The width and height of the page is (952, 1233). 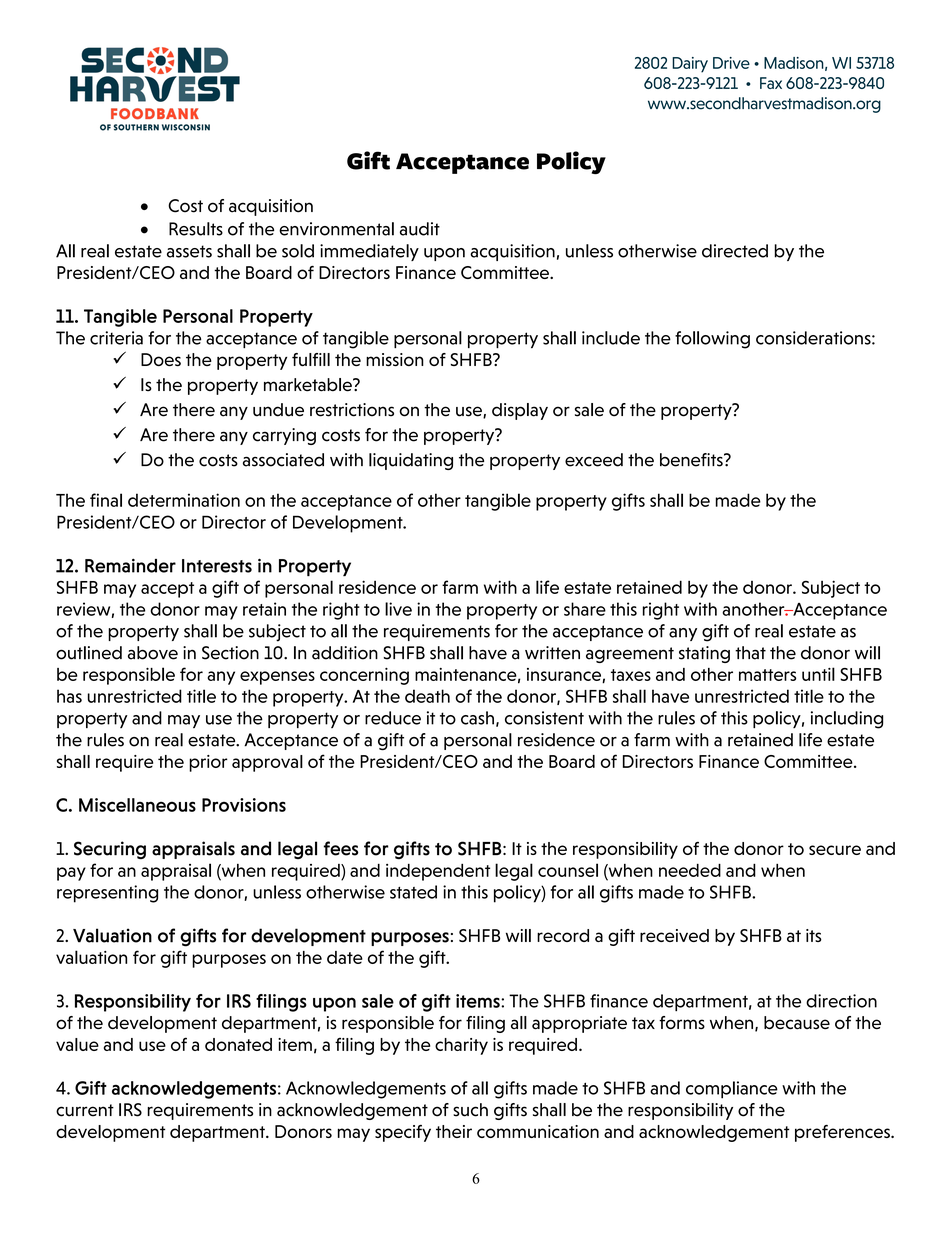 I want to click on Fax, so click(x=771, y=83).
